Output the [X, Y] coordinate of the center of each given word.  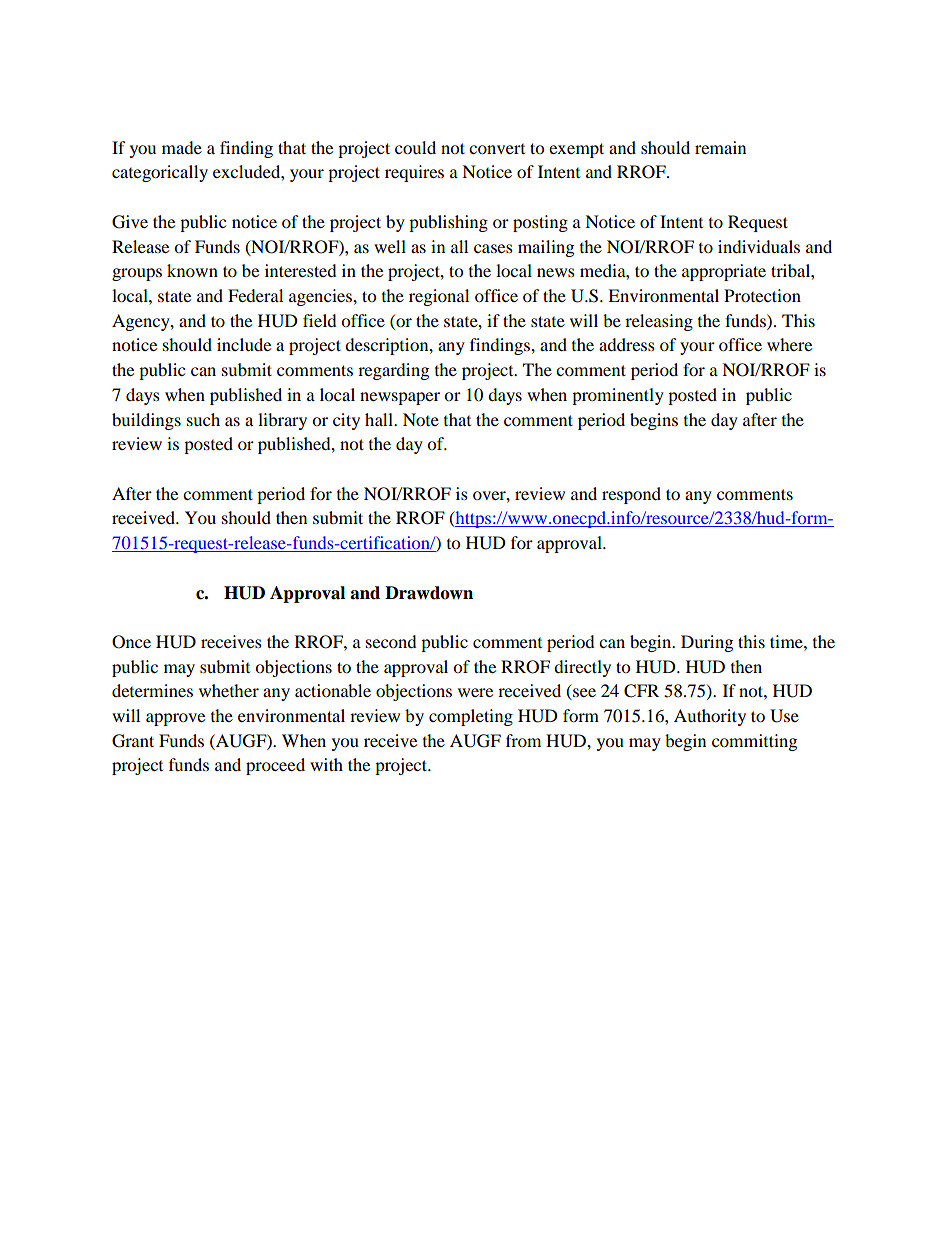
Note [421, 419]
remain [720, 147]
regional [439, 297]
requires [414, 173]
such [203, 419]
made [182, 147]
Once [131, 642]
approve [175, 719]
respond [631, 495]
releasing [659, 322]
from [523, 740]
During [707, 643]
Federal [255, 295]
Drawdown [429, 593]
